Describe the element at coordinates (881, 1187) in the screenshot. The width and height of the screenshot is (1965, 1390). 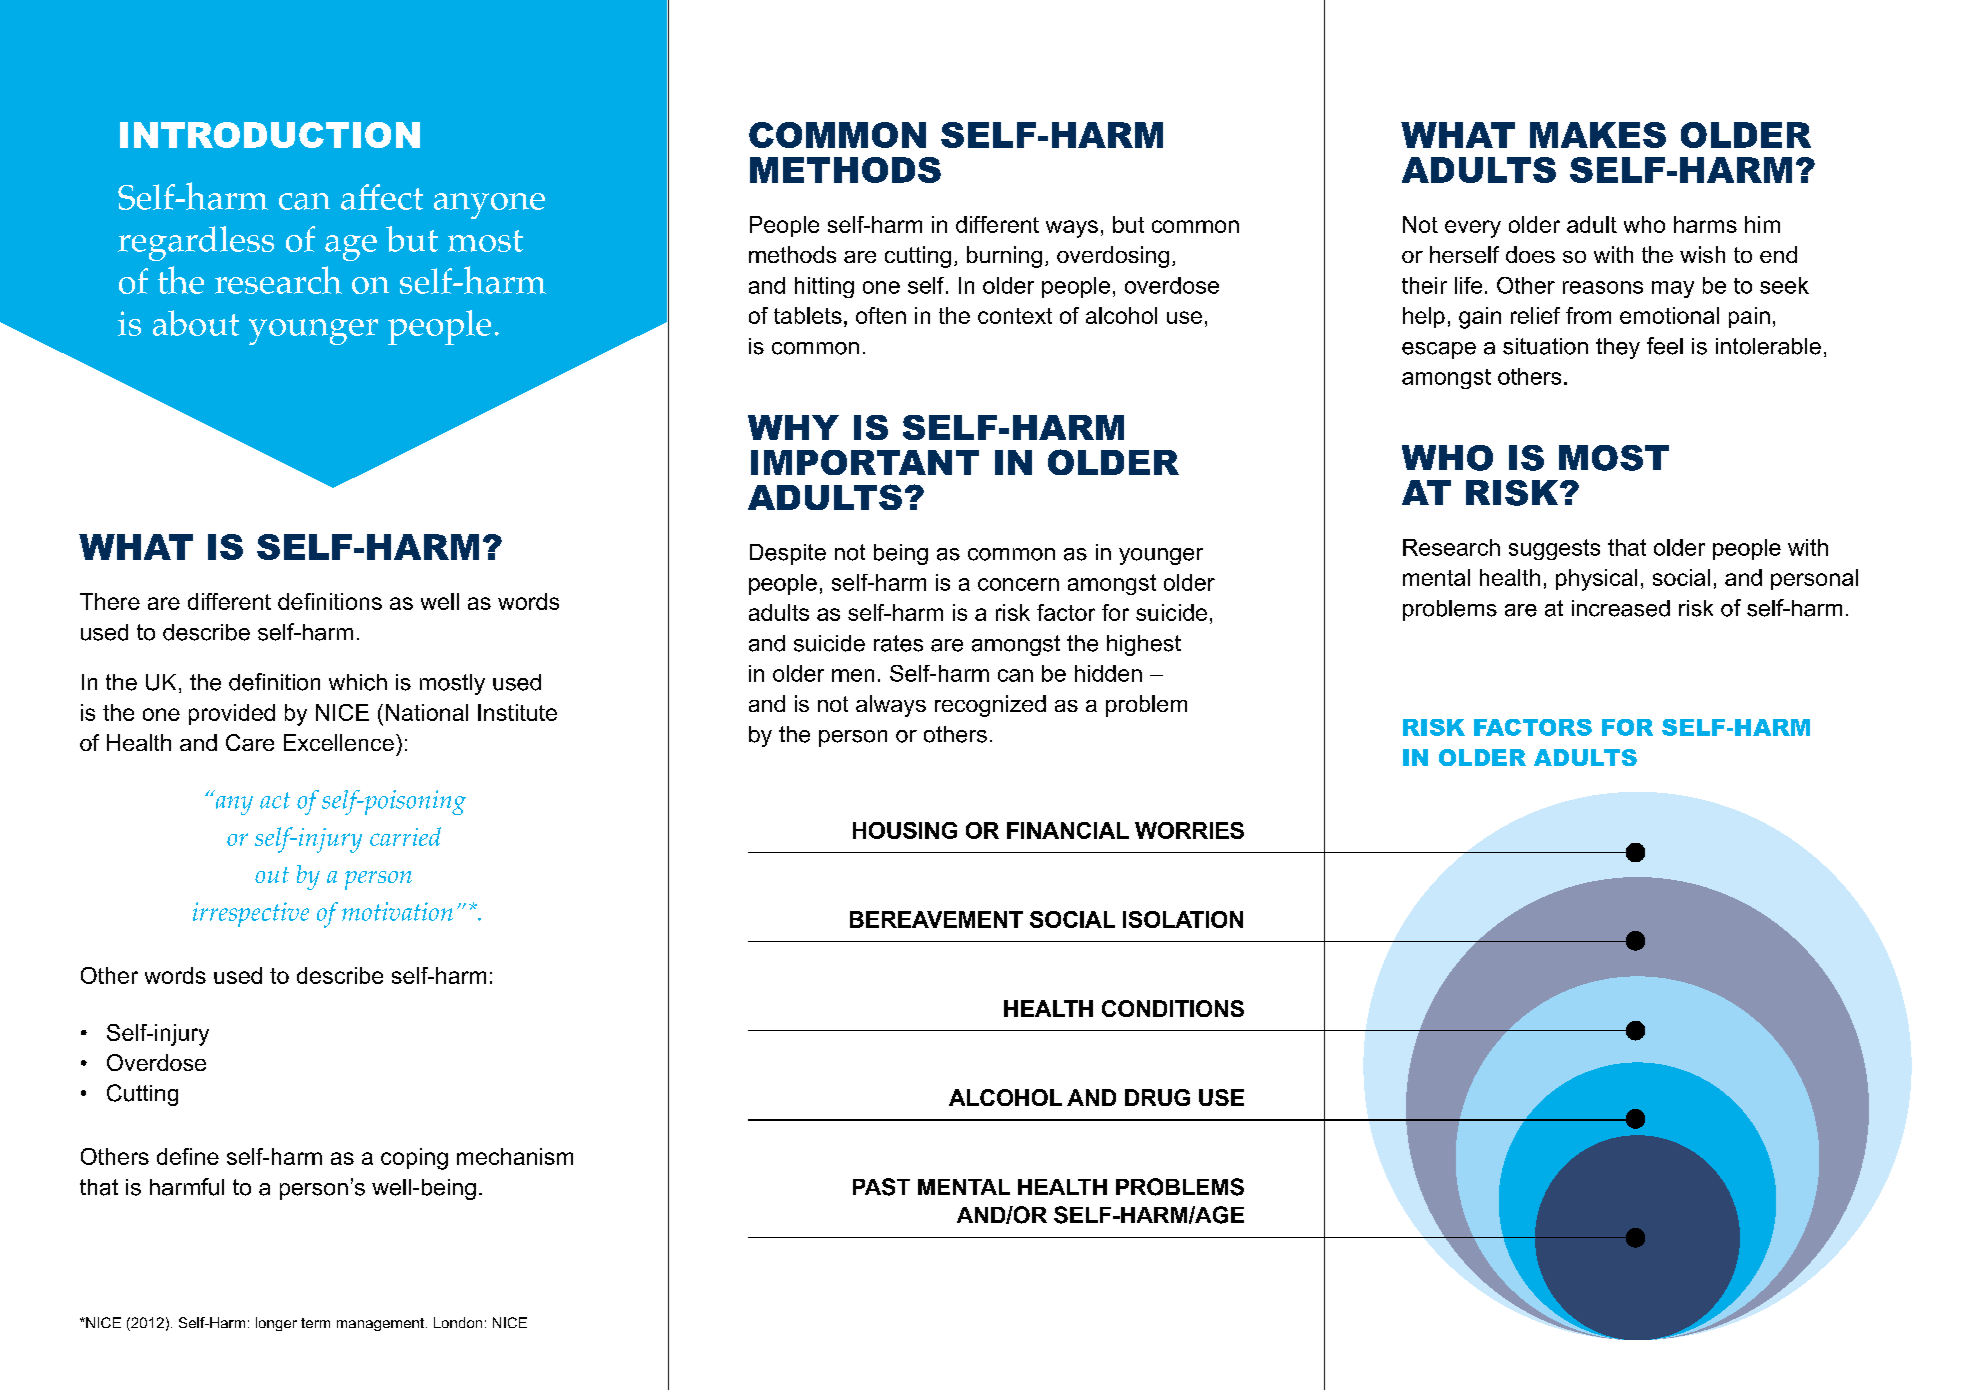
I see `PAST` at that location.
